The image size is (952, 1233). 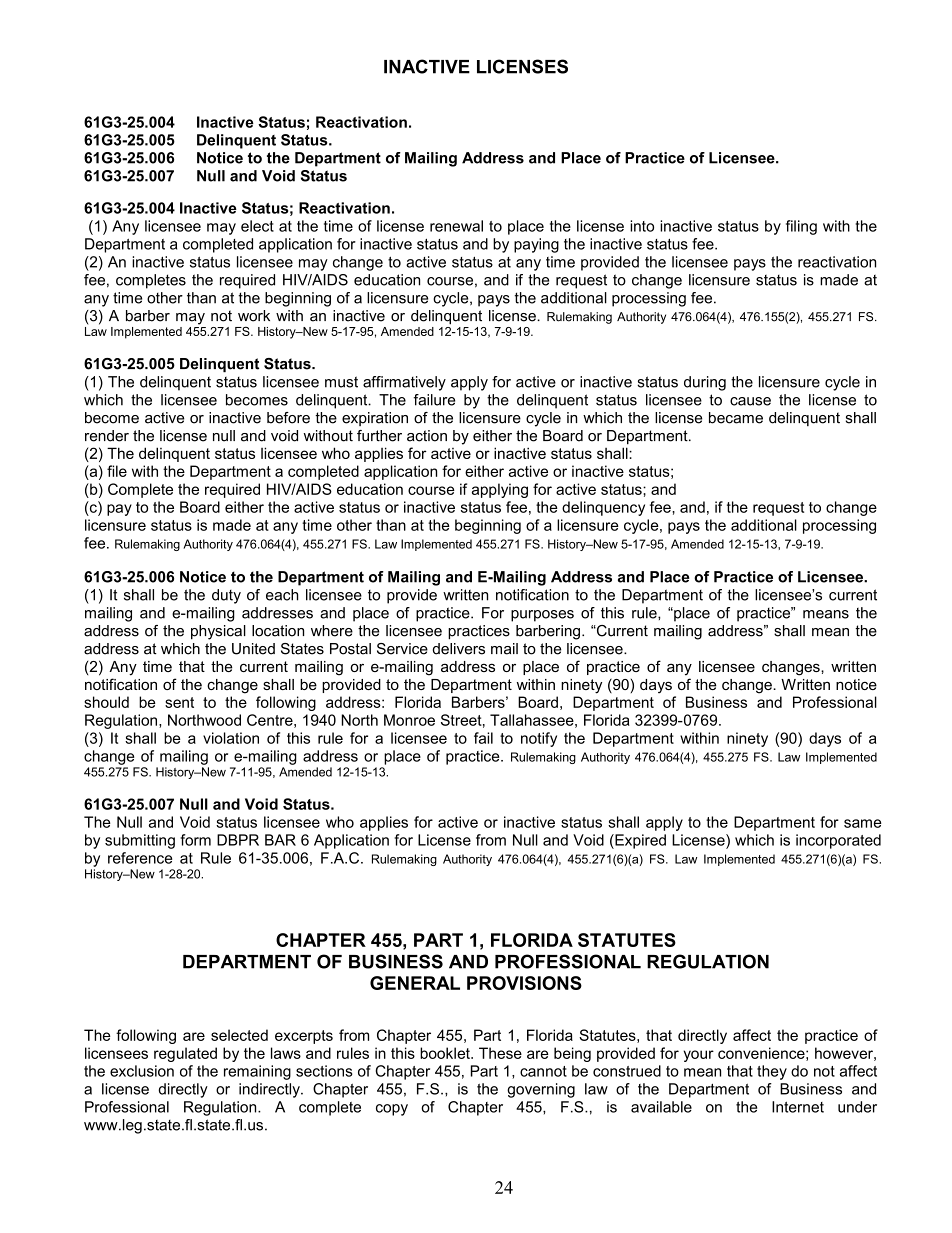 What do you see at coordinates (185, 1054) in the page?
I see `regulated` at bounding box center [185, 1054].
